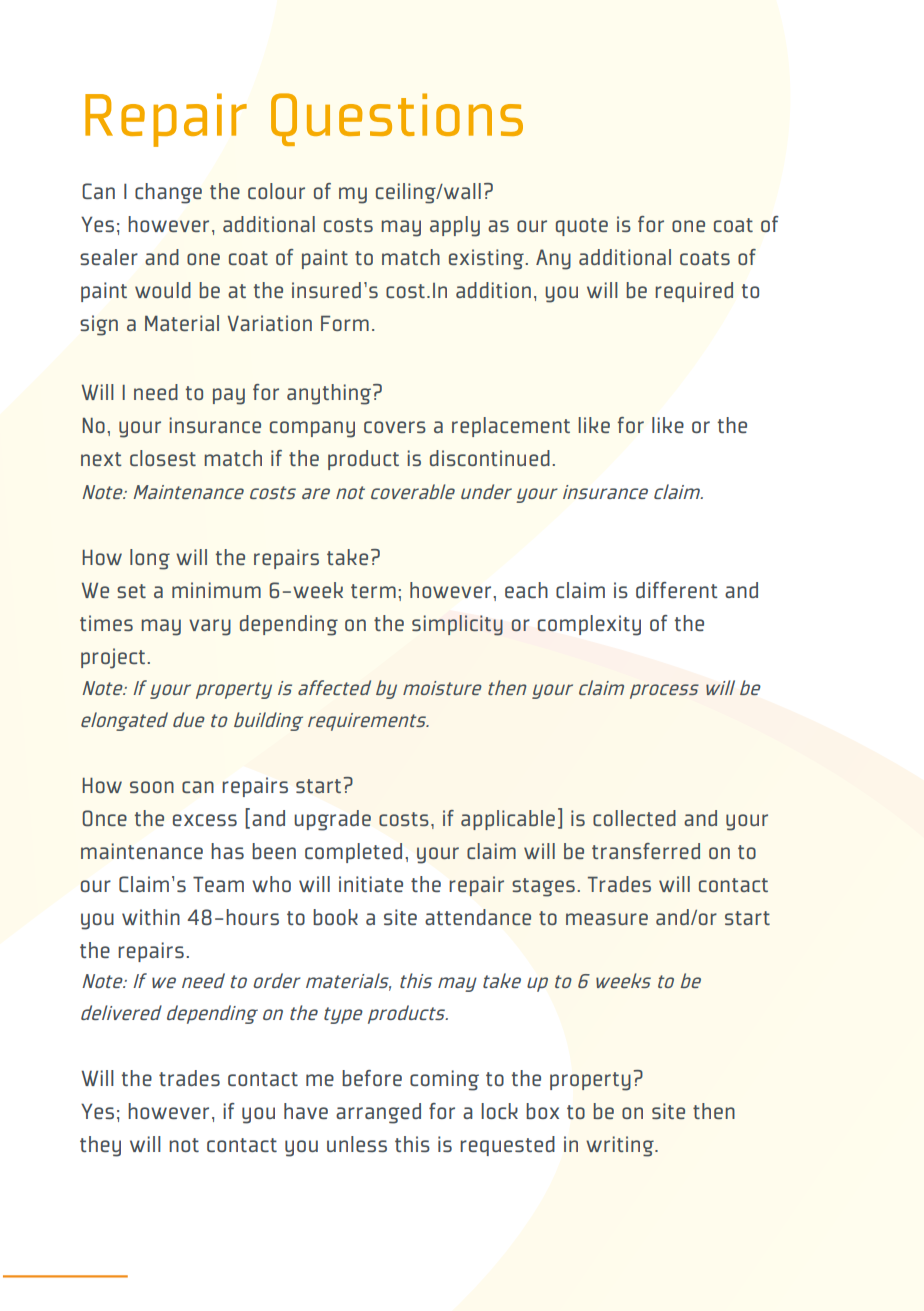 Image resolution: width=924 pixels, height=1311 pixels. What do you see at coordinates (218, 884) in the screenshot?
I see `Team` at bounding box center [218, 884].
